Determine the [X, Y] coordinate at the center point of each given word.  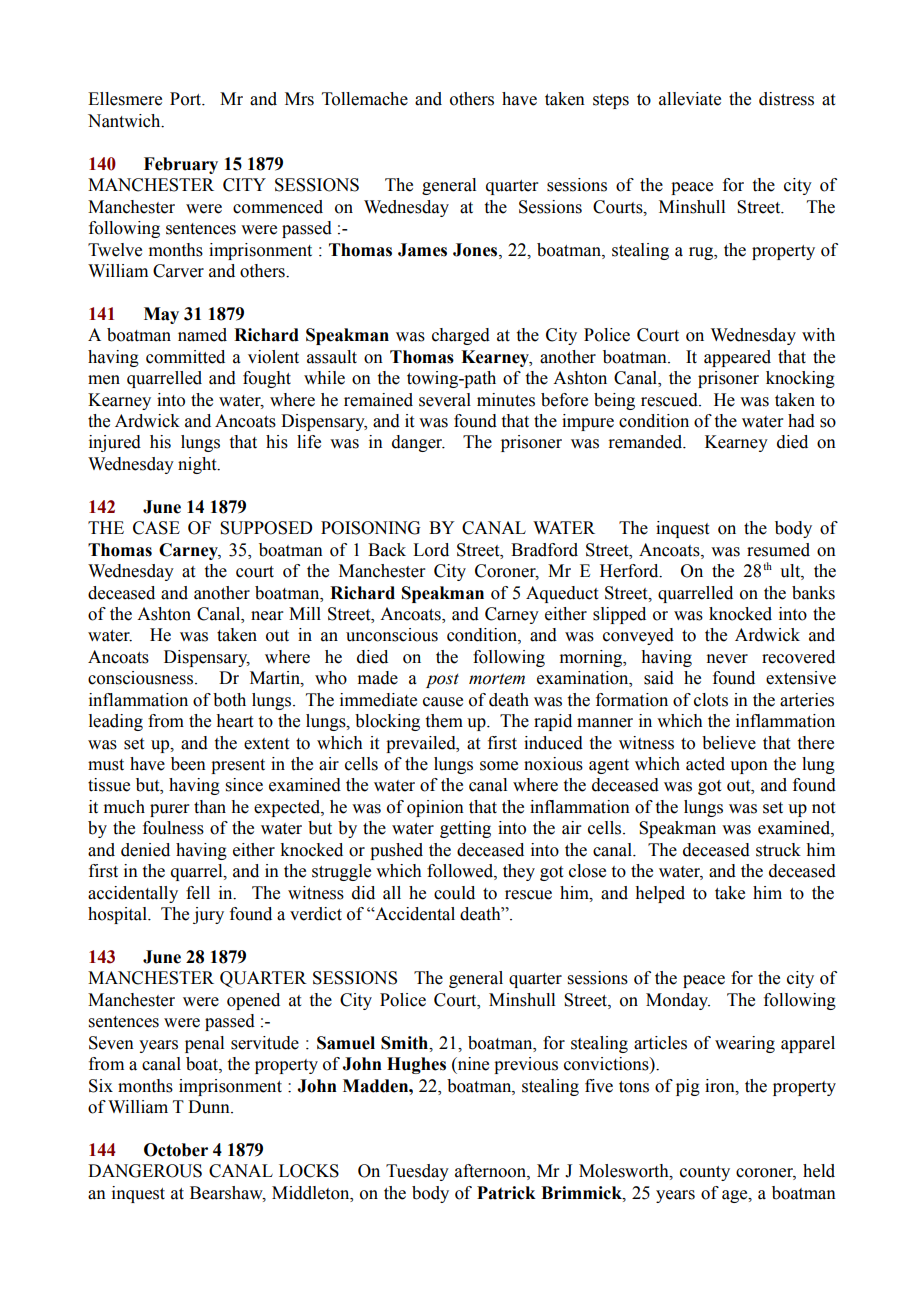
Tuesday [417, 1172]
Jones [476, 250]
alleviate [690, 99]
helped [660, 894]
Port [187, 99]
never [727, 659]
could [454, 893]
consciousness [142, 678]
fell [198, 893]
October [176, 1150]
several [445, 400]
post [442, 681]
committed [185, 357]
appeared [737, 358]
